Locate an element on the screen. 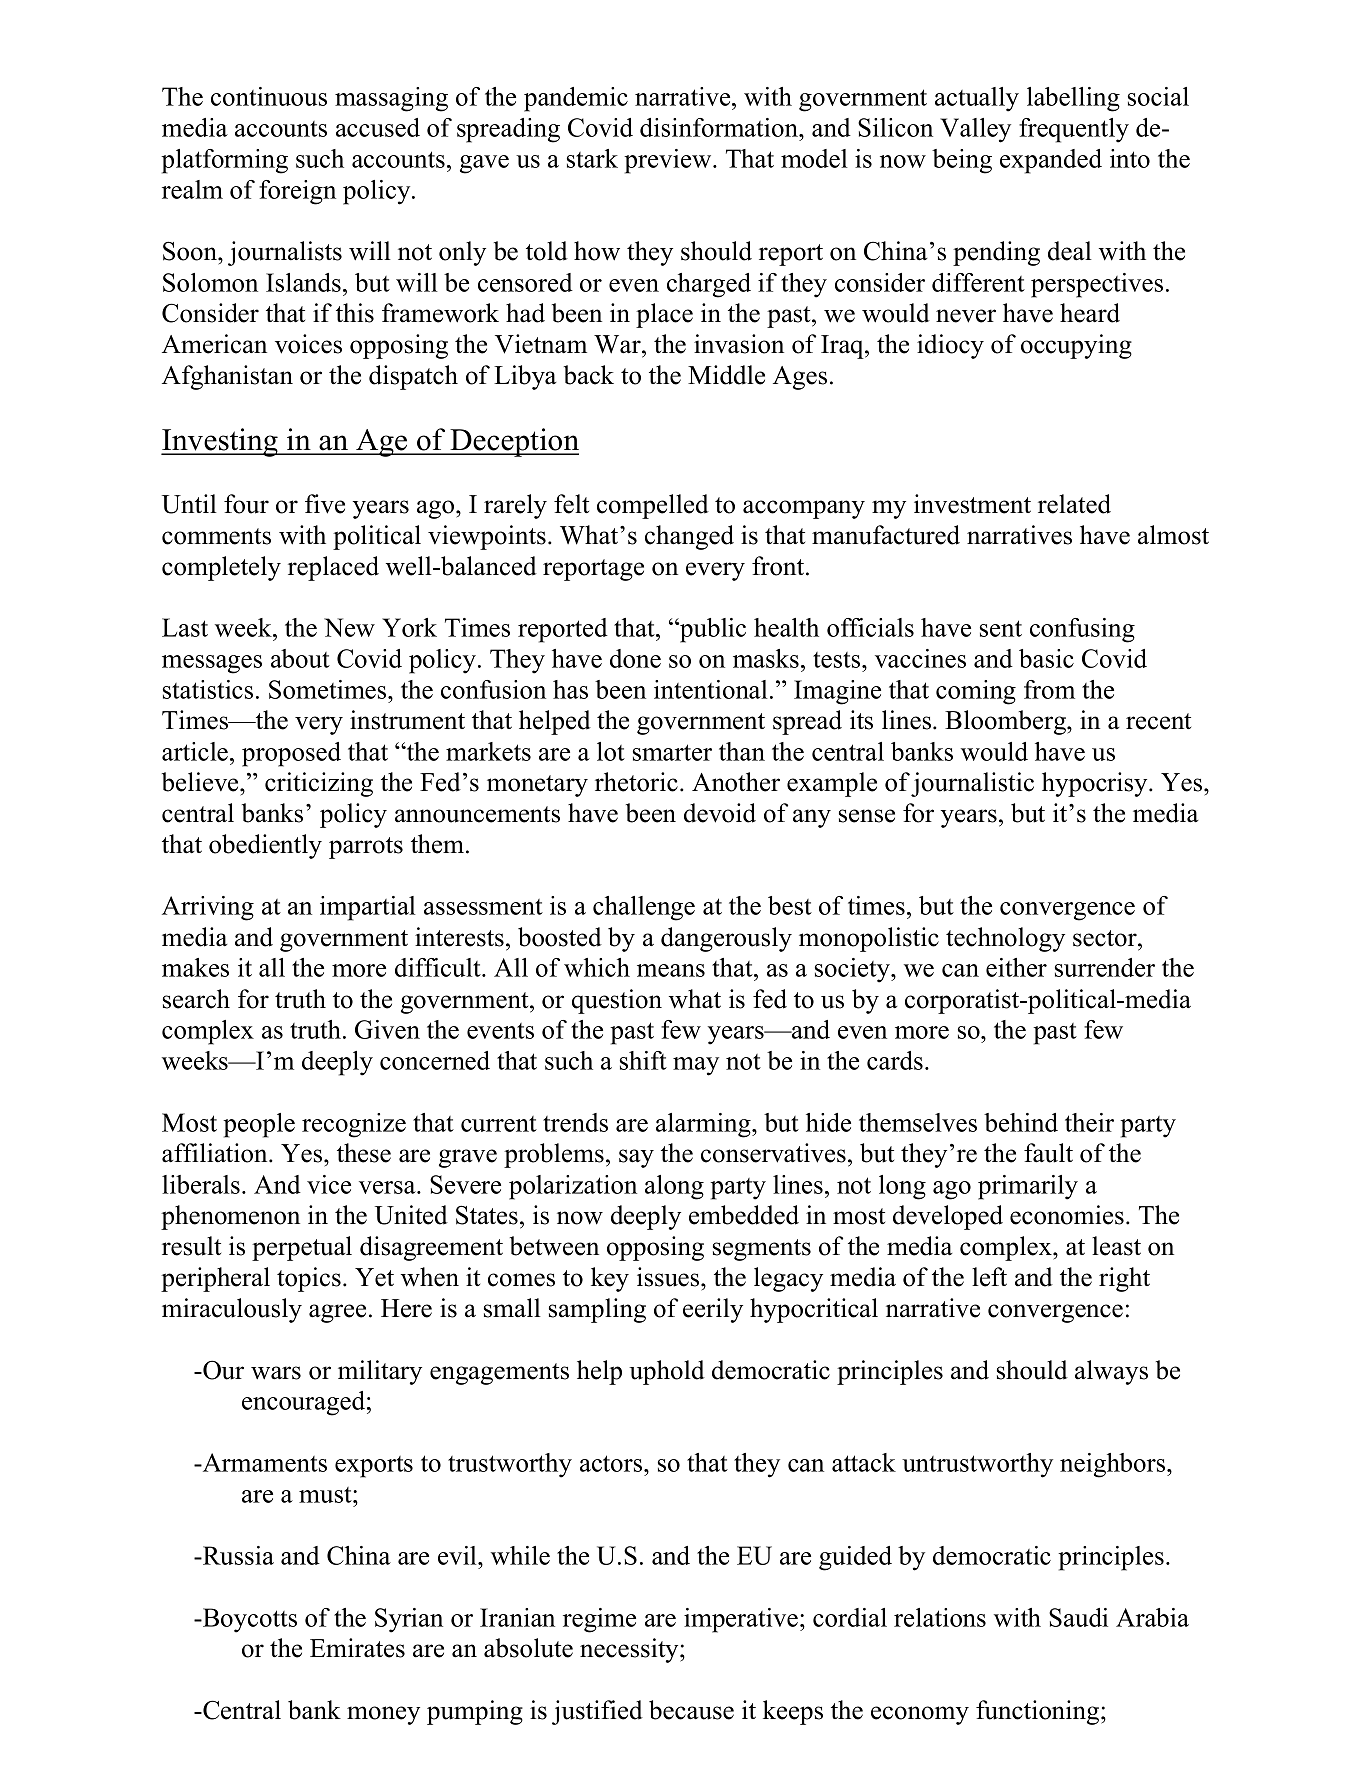  foreign is located at coordinates (297, 192).
